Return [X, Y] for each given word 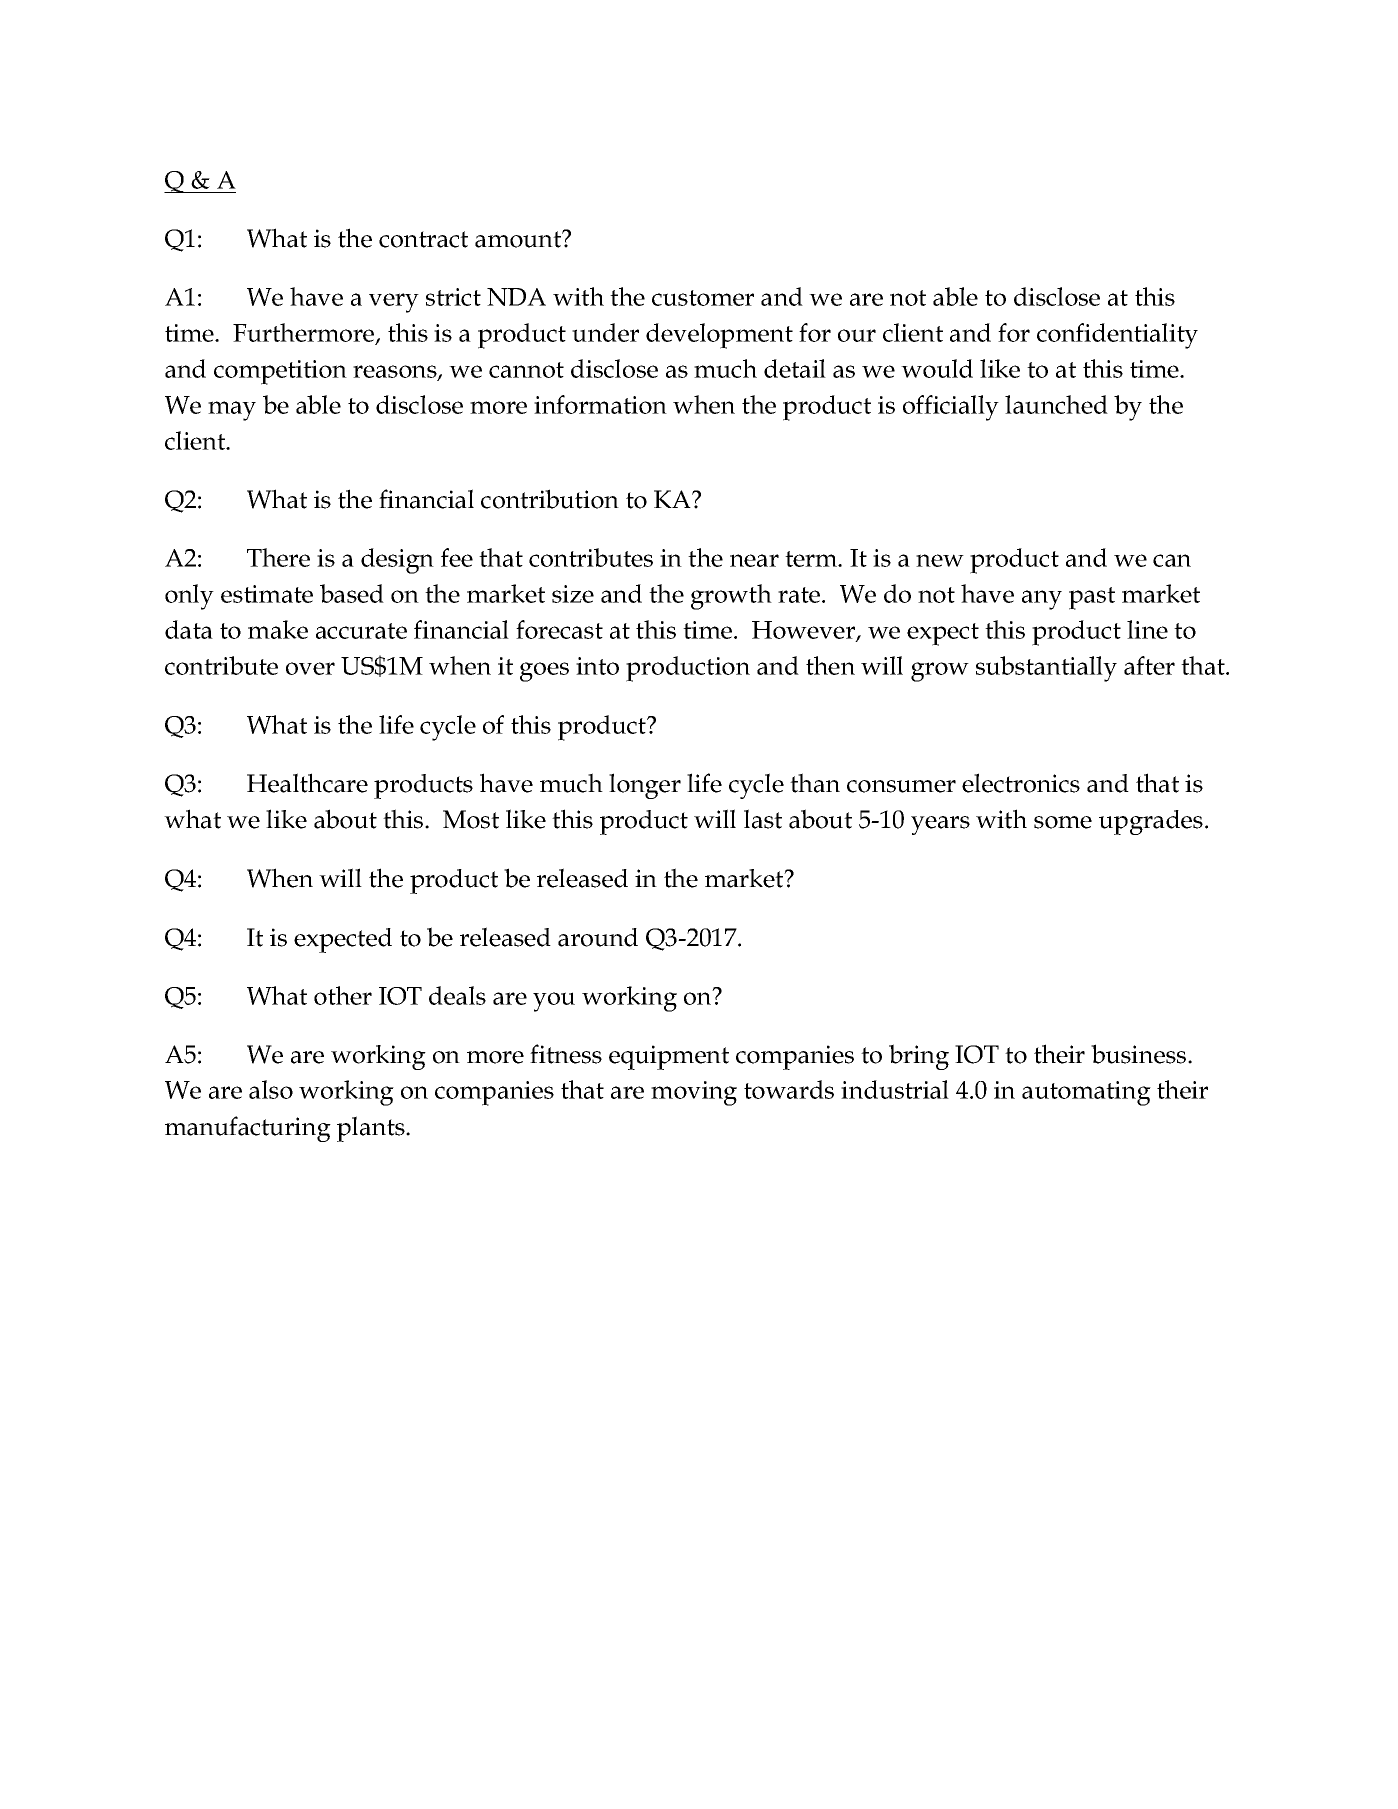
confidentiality [1117, 336]
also [271, 1089]
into [597, 666]
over [310, 668]
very [394, 303]
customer [703, 298]
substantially [1046, 669]
